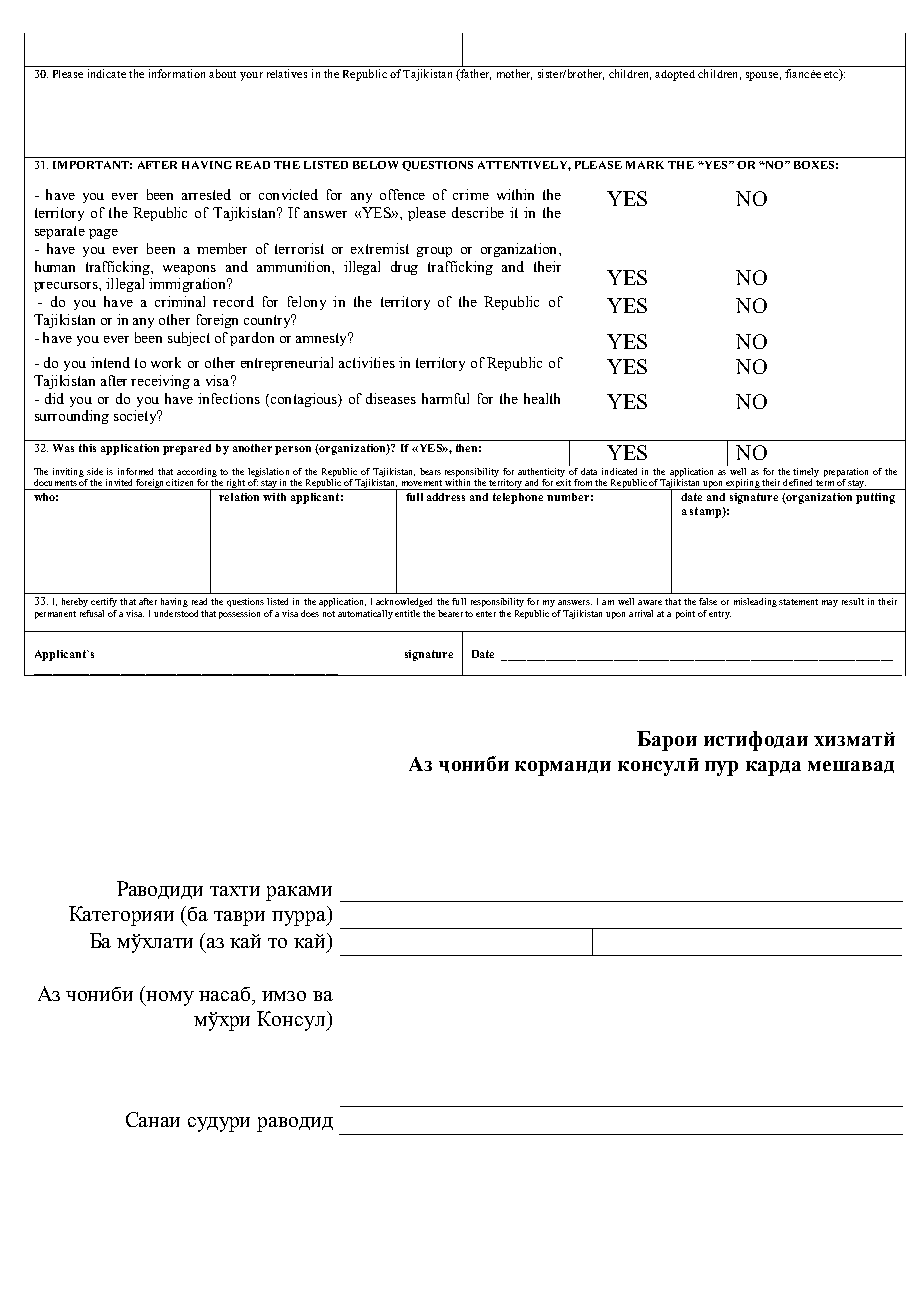  Describe the element at coordinates (177, 73) in the screenshot. I see `information` at that location.
